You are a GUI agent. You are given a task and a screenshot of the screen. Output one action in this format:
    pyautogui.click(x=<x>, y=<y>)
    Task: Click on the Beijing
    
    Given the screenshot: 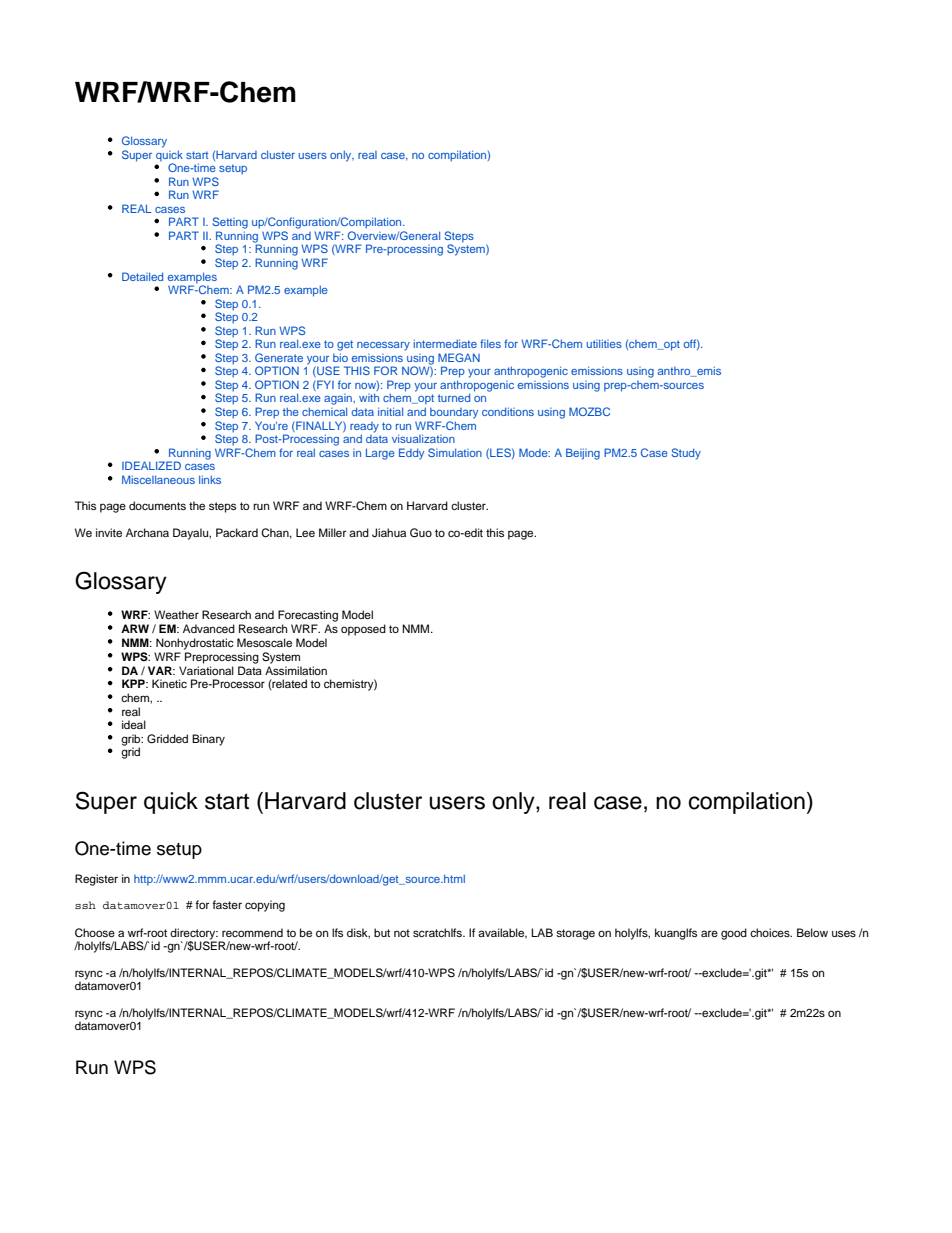 What is the action you would take?
    pyautogui.click(x=583, y=454)
